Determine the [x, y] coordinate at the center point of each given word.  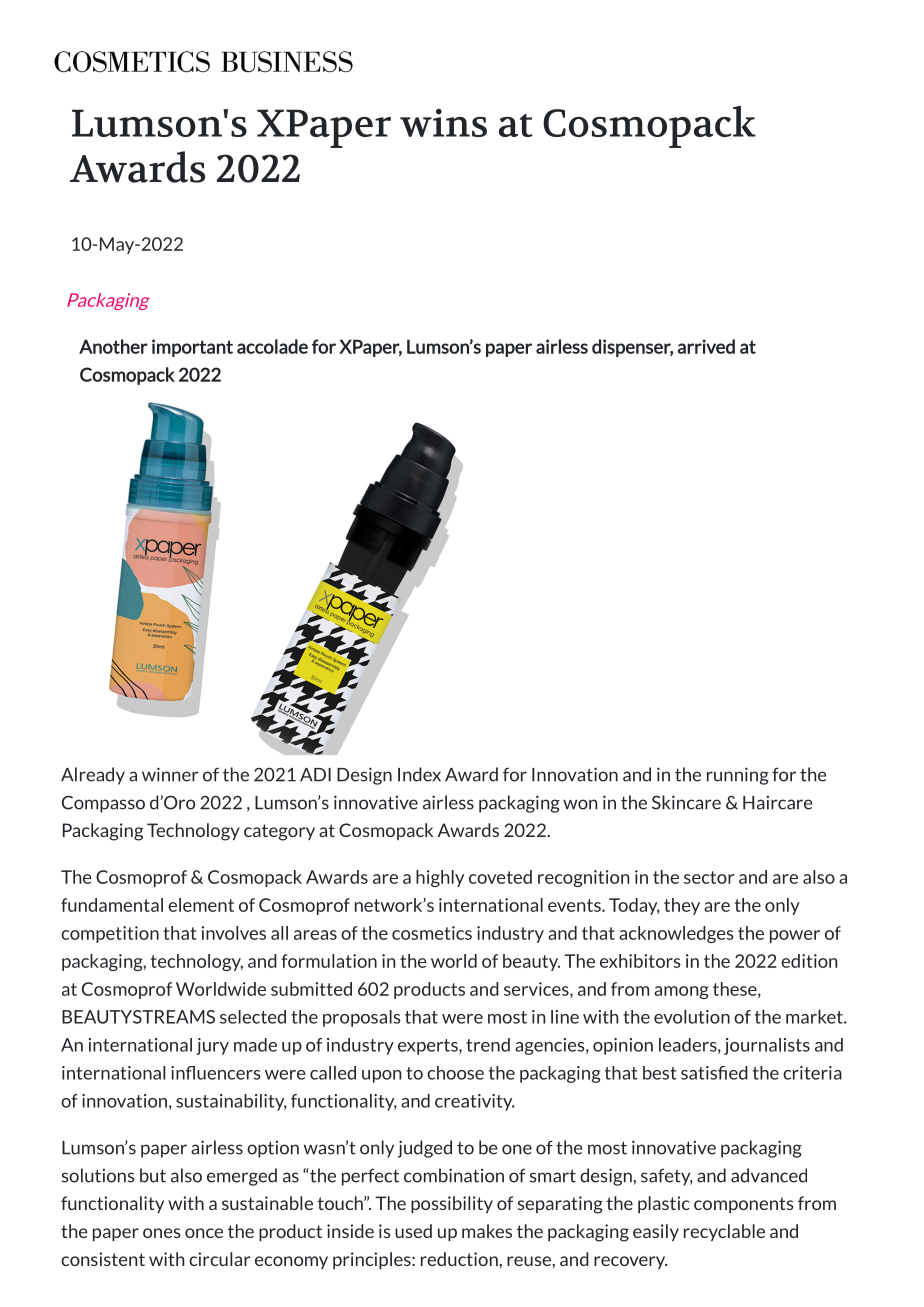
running [738, 776]
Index [419, 774]
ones [161, 1233]
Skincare [686, 802]
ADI [315, 775]
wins [443, 123]
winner [170, 774]
